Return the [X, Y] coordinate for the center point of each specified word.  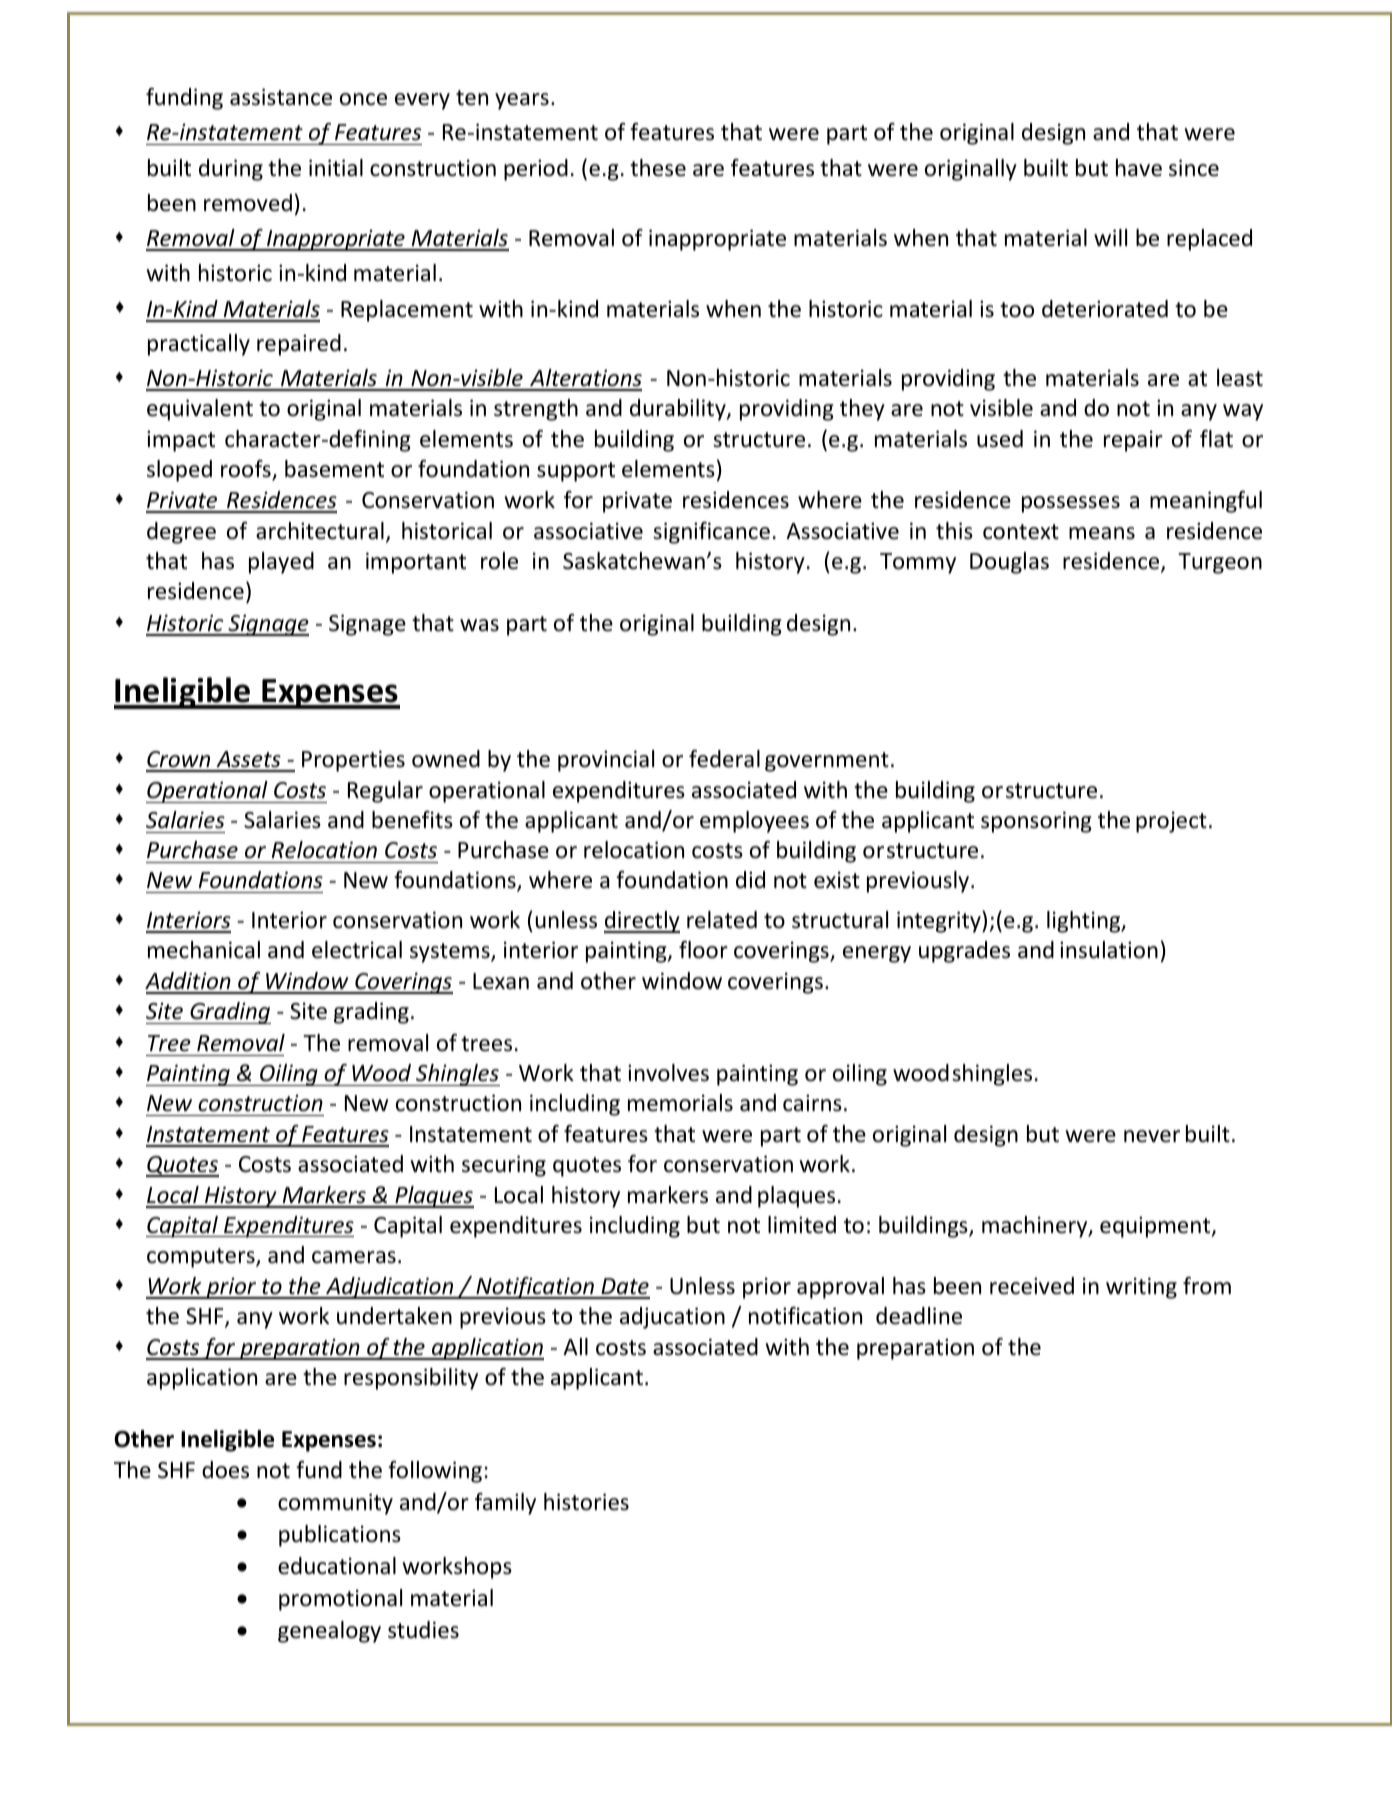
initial [336, 168]
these [658, 168]
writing [1141, 1288]
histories [586, 1502]
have [1139, 168]
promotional [340, 1600]
